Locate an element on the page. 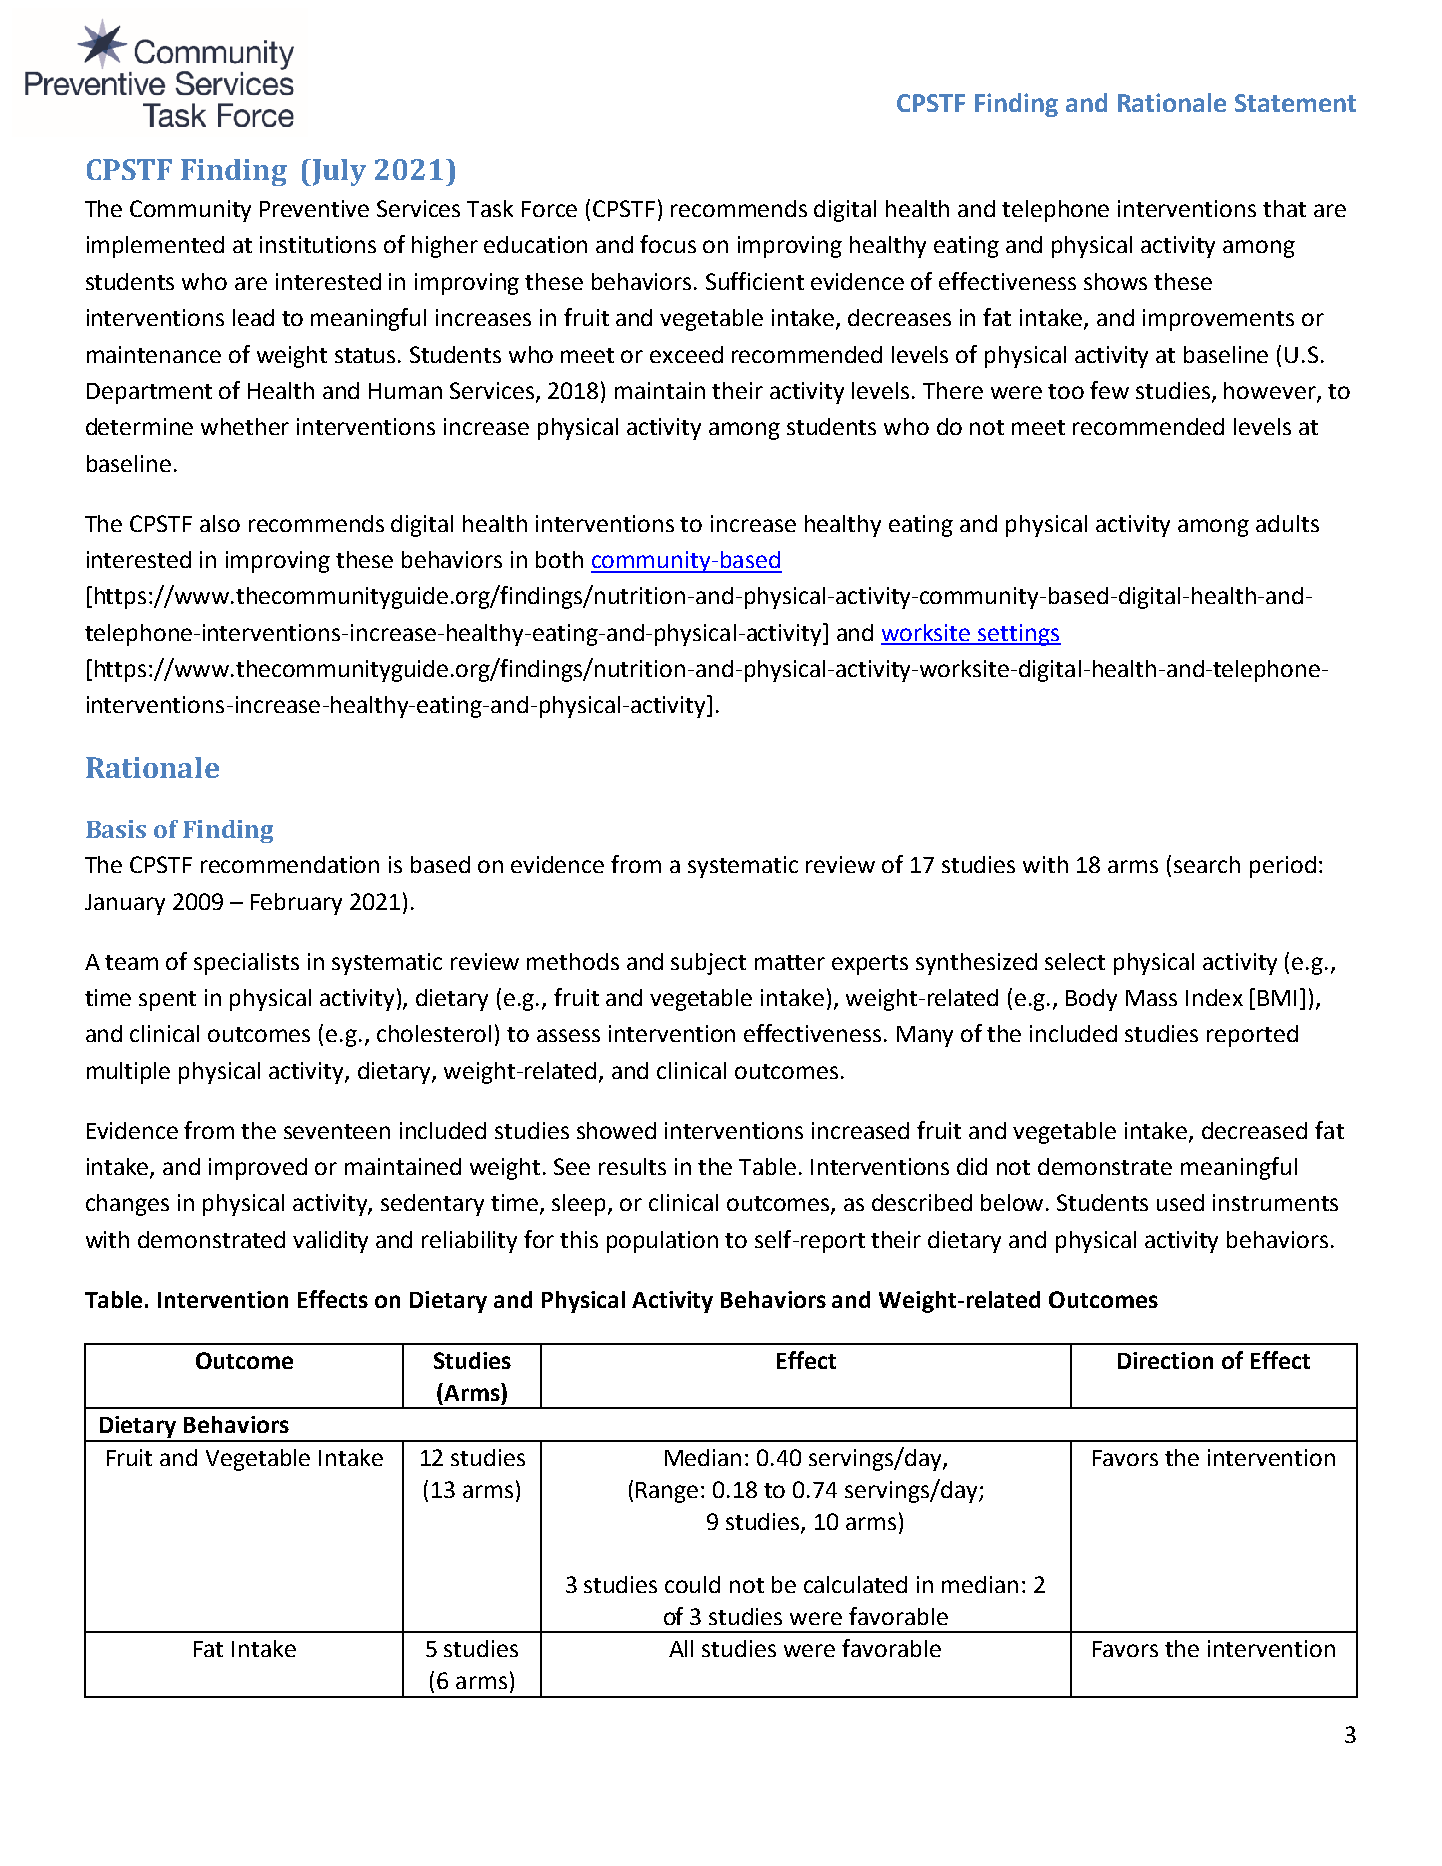 This document has height=1866, width=1442. Statement is located at coordinates (1295, 103).
